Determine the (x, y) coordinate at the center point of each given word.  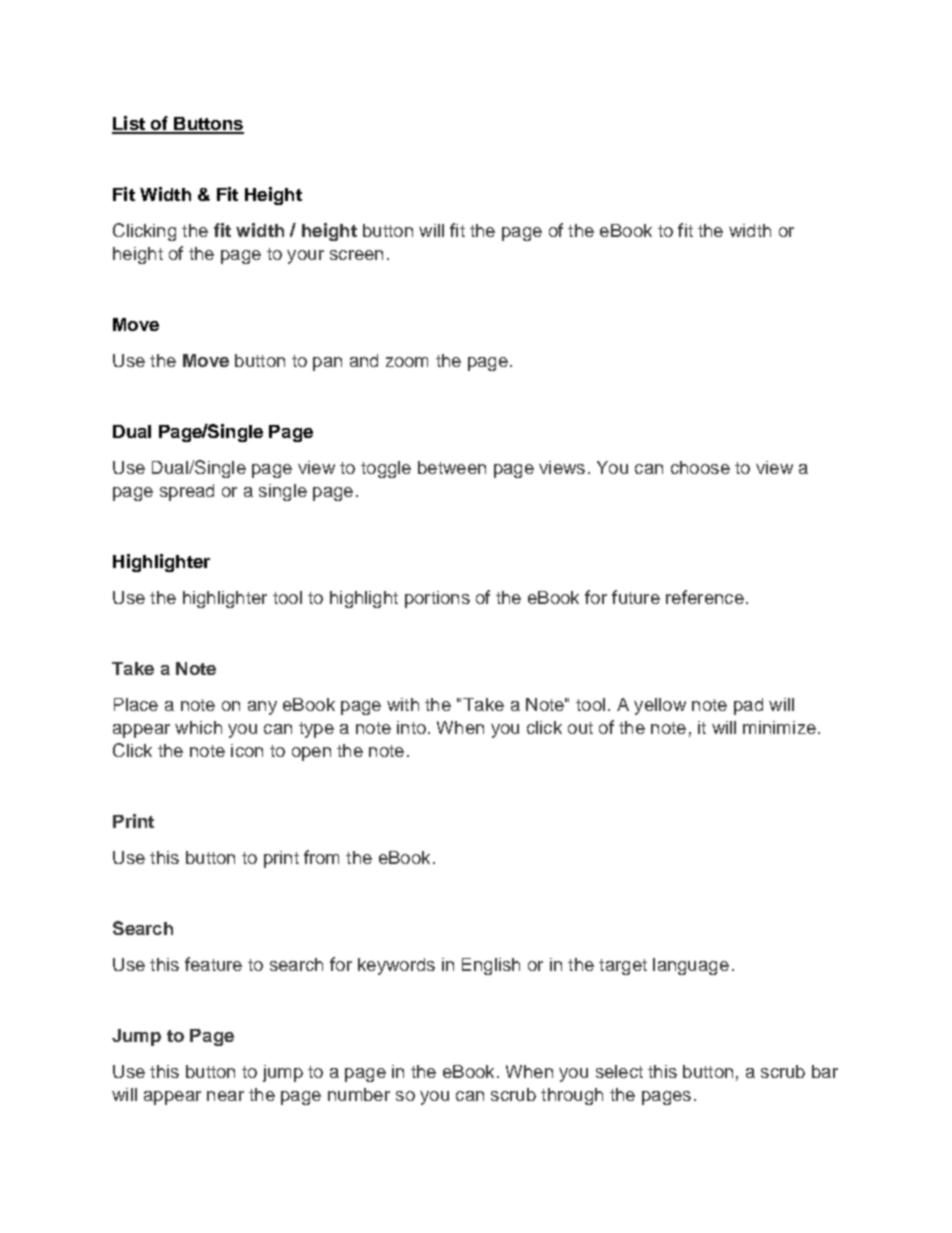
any (262, 708)
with (403, 704)
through (572, 1096)
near (225, 1096)
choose (700, 467)
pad (748, 706)
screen (356, 255)
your (305, 257)
